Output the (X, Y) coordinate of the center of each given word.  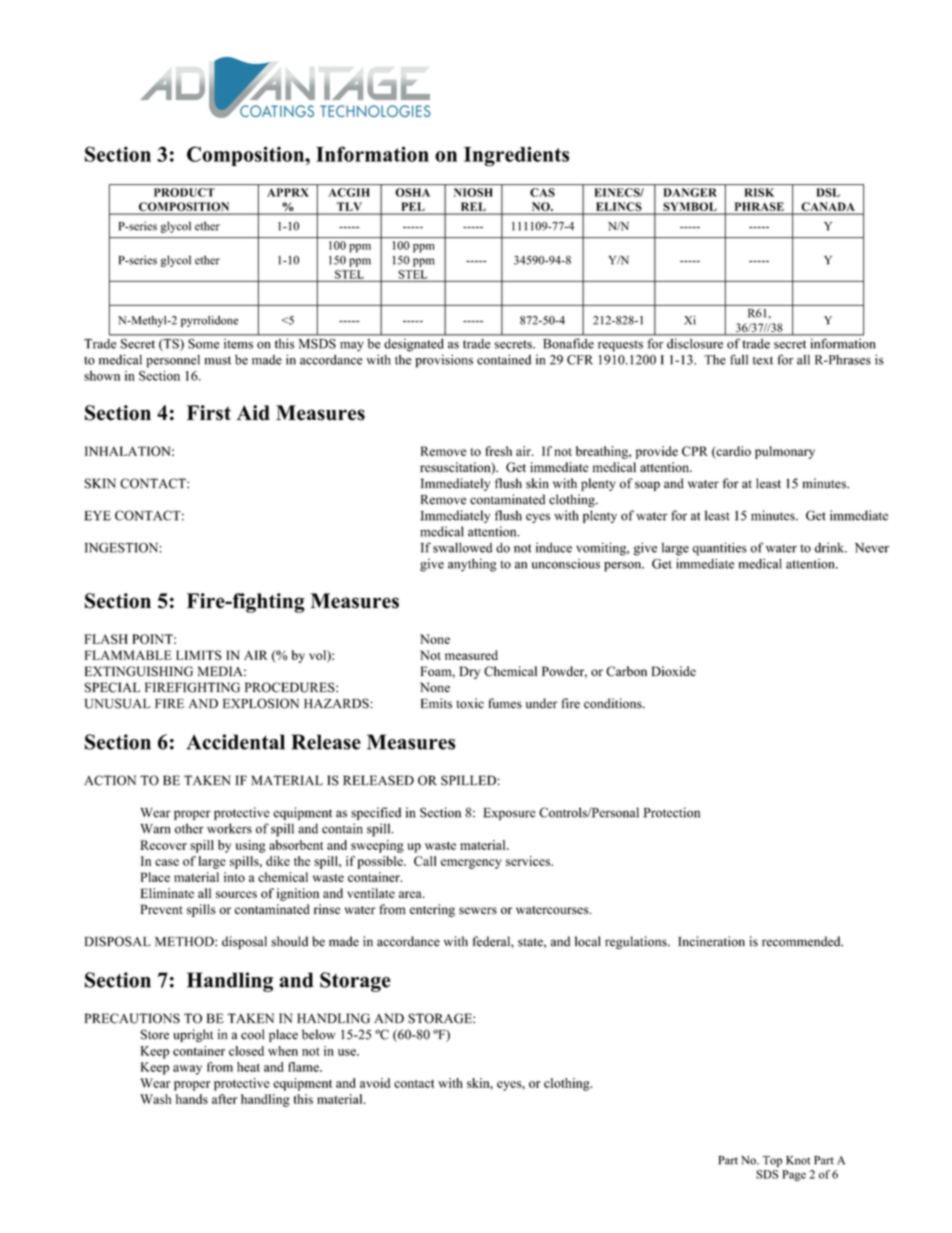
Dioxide (674, 671)
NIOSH (473, 192)
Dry (469, 672)
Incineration (711, 941)
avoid (375, 1083)
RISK (759, 192)
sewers (478, 910)
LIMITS (199, 655)
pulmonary (785, 452)
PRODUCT (184, 192)
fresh (498, 451)
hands (192, 1099)
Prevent (162, 909)
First (209, 413)
